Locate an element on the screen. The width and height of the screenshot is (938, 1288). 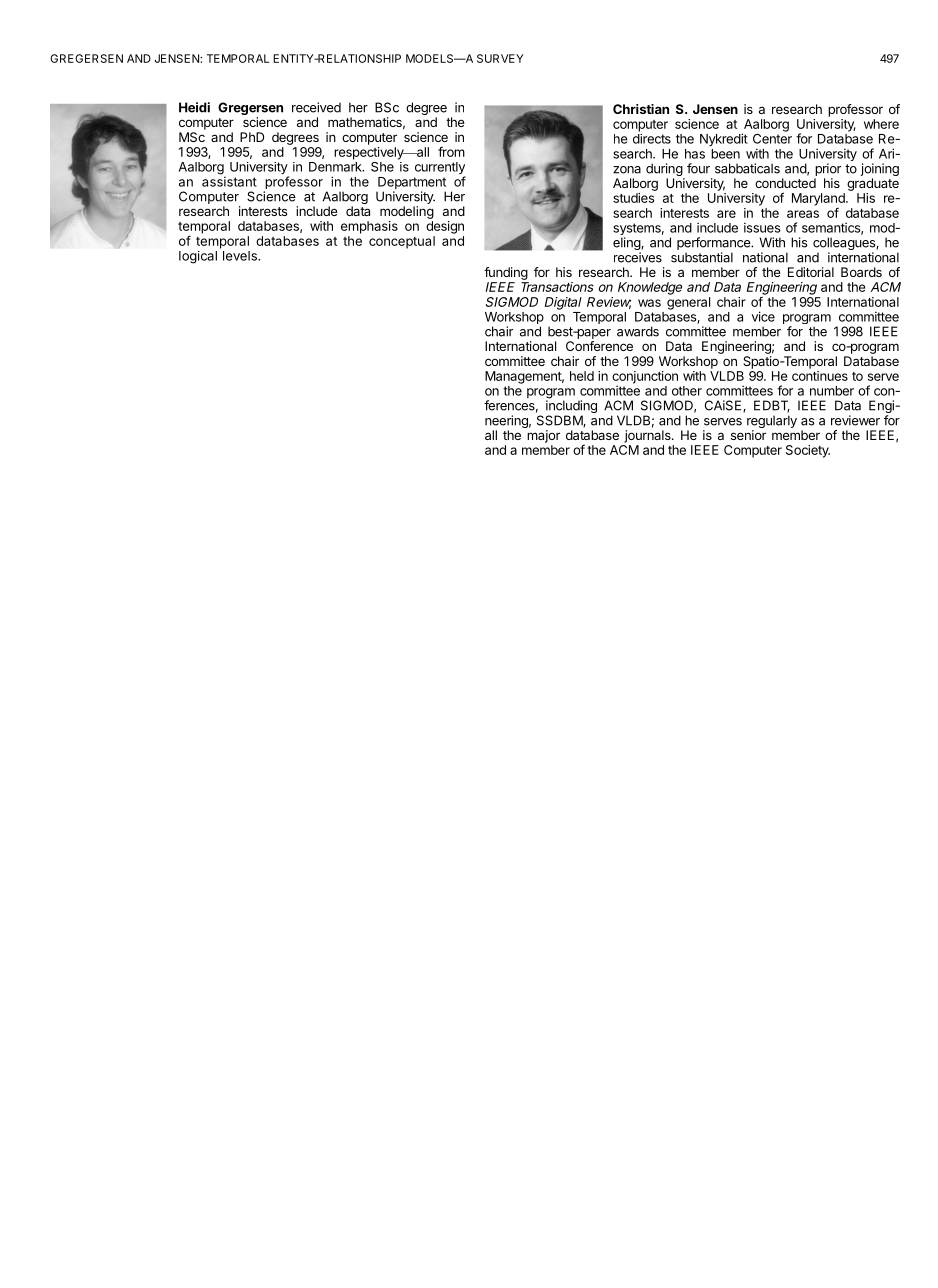
Society is located at coordinates (808, 451).
